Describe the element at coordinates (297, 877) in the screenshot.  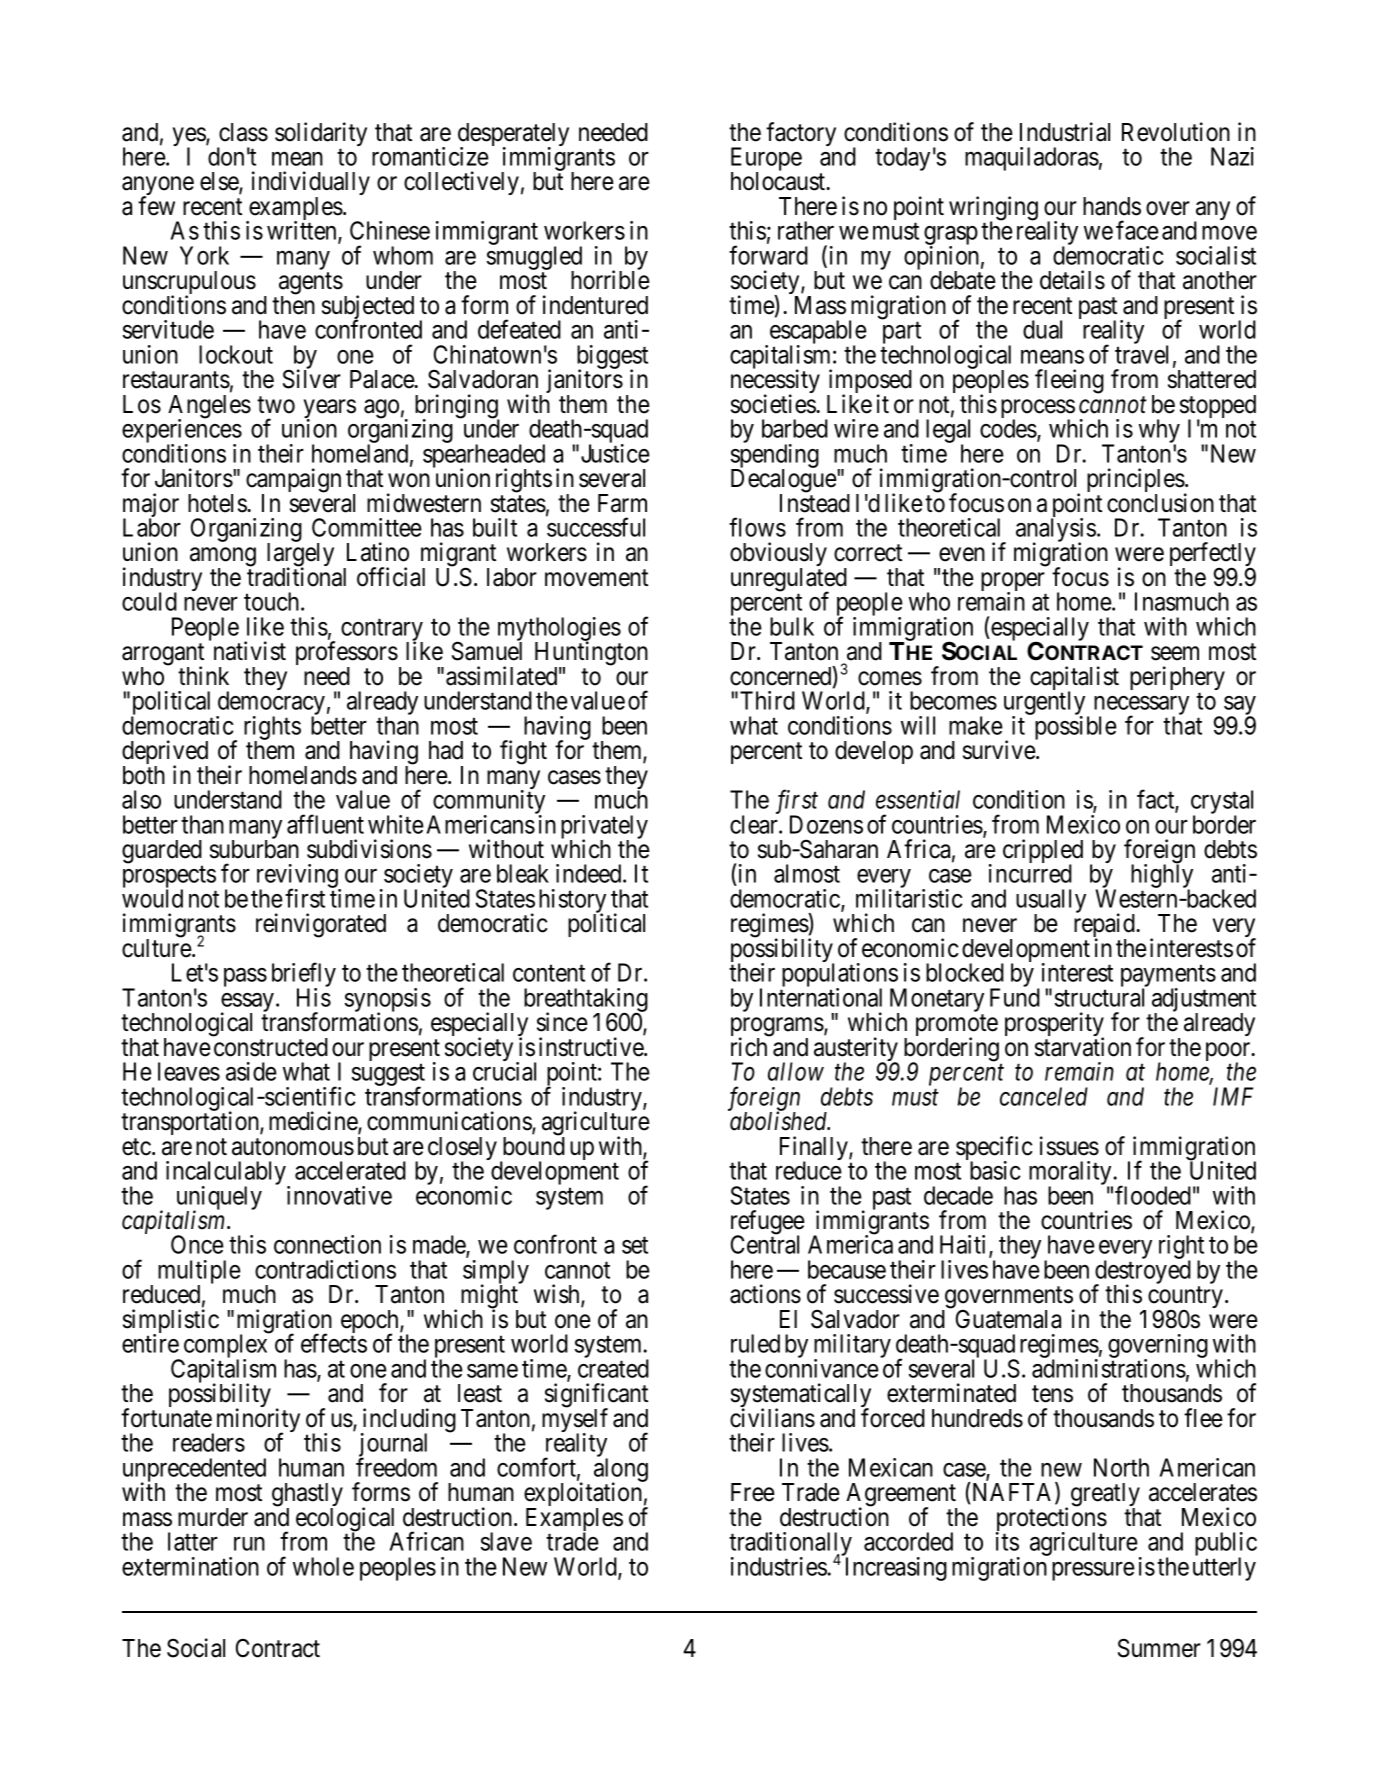
I see `reviving` at that location.
